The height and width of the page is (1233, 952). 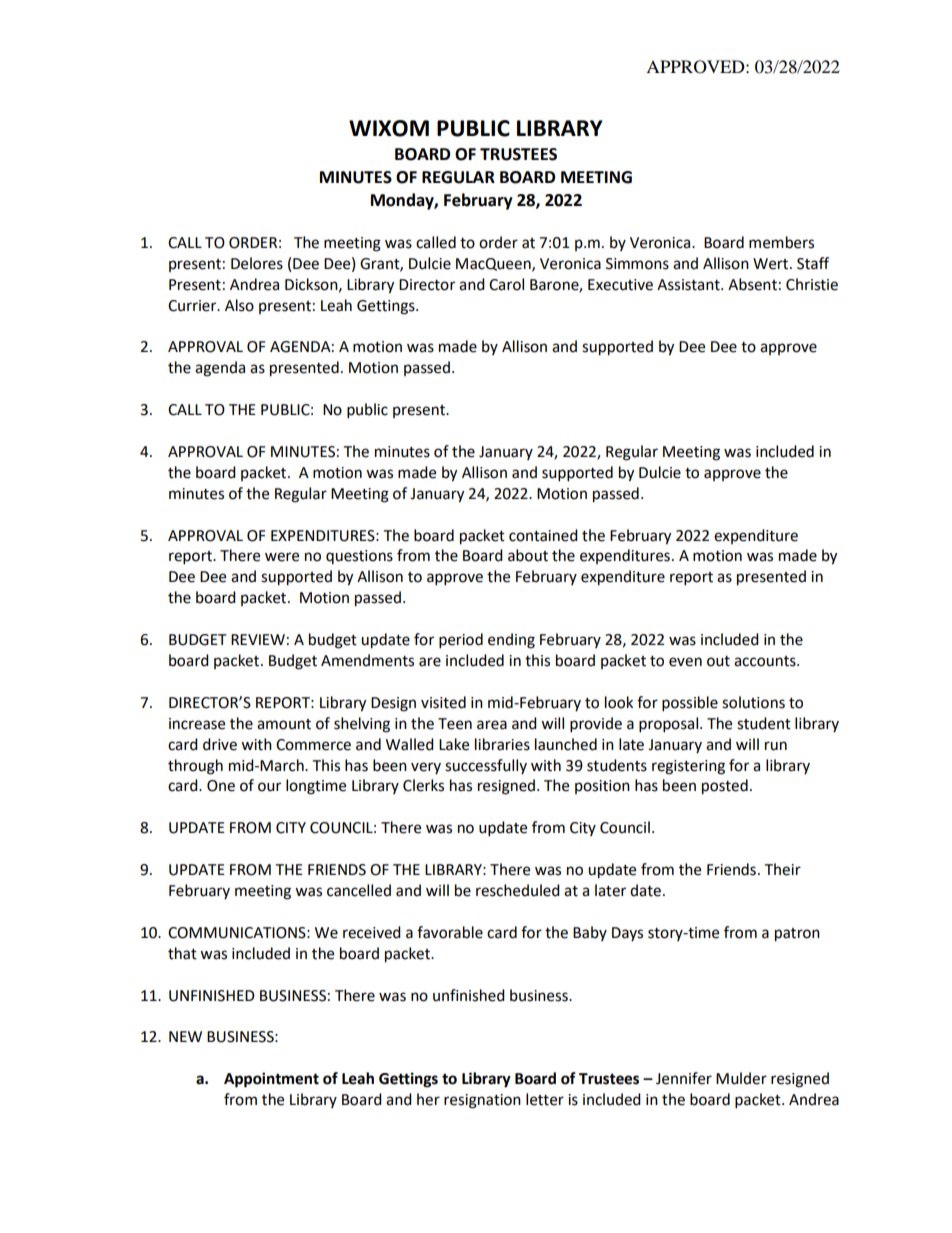 What do you see at coordinates (257, 263) in the page?
I see `Delores` at bounding box center [257, 263].
